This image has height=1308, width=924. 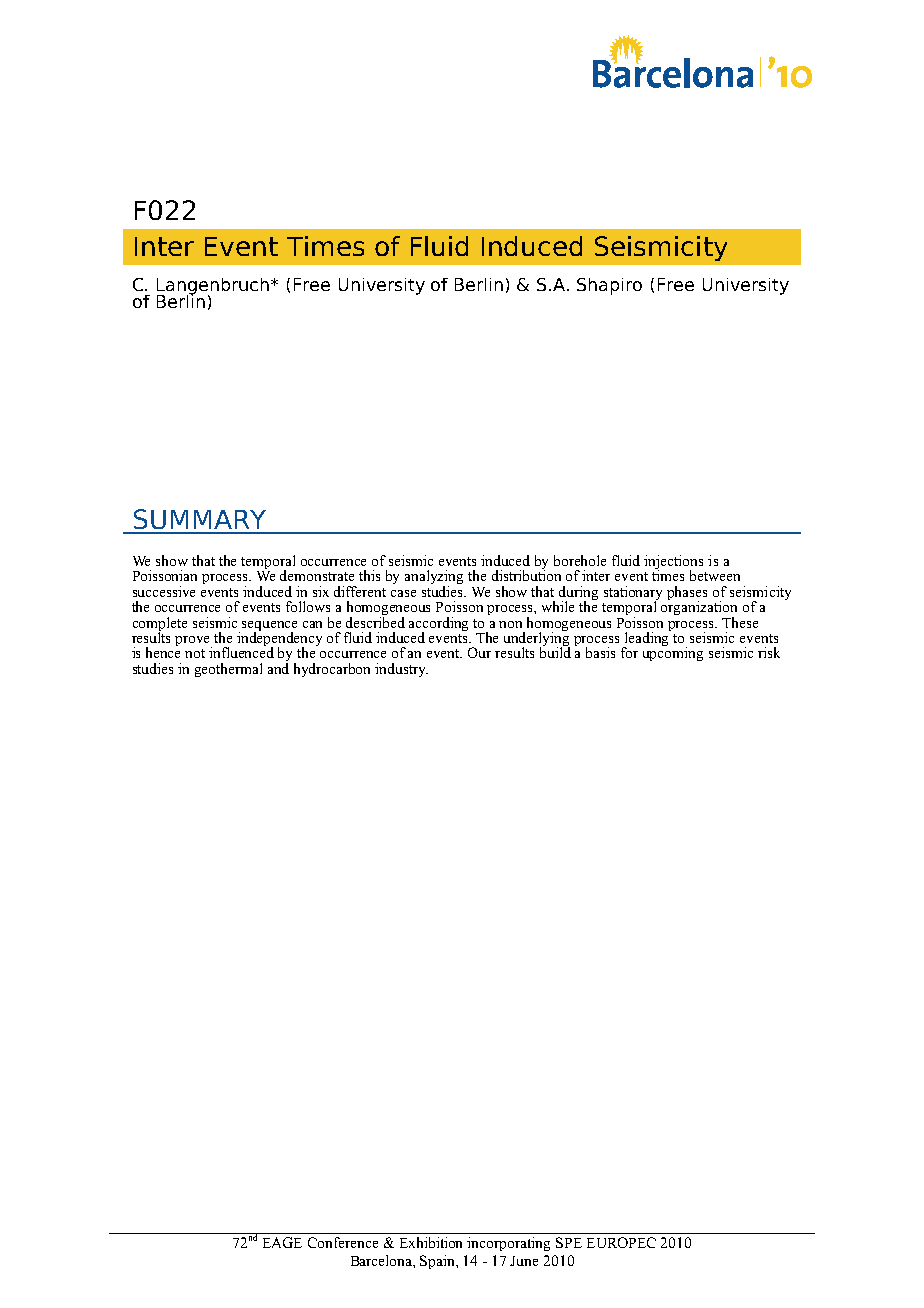 I want to click on between, so click(x=715, y=575).
